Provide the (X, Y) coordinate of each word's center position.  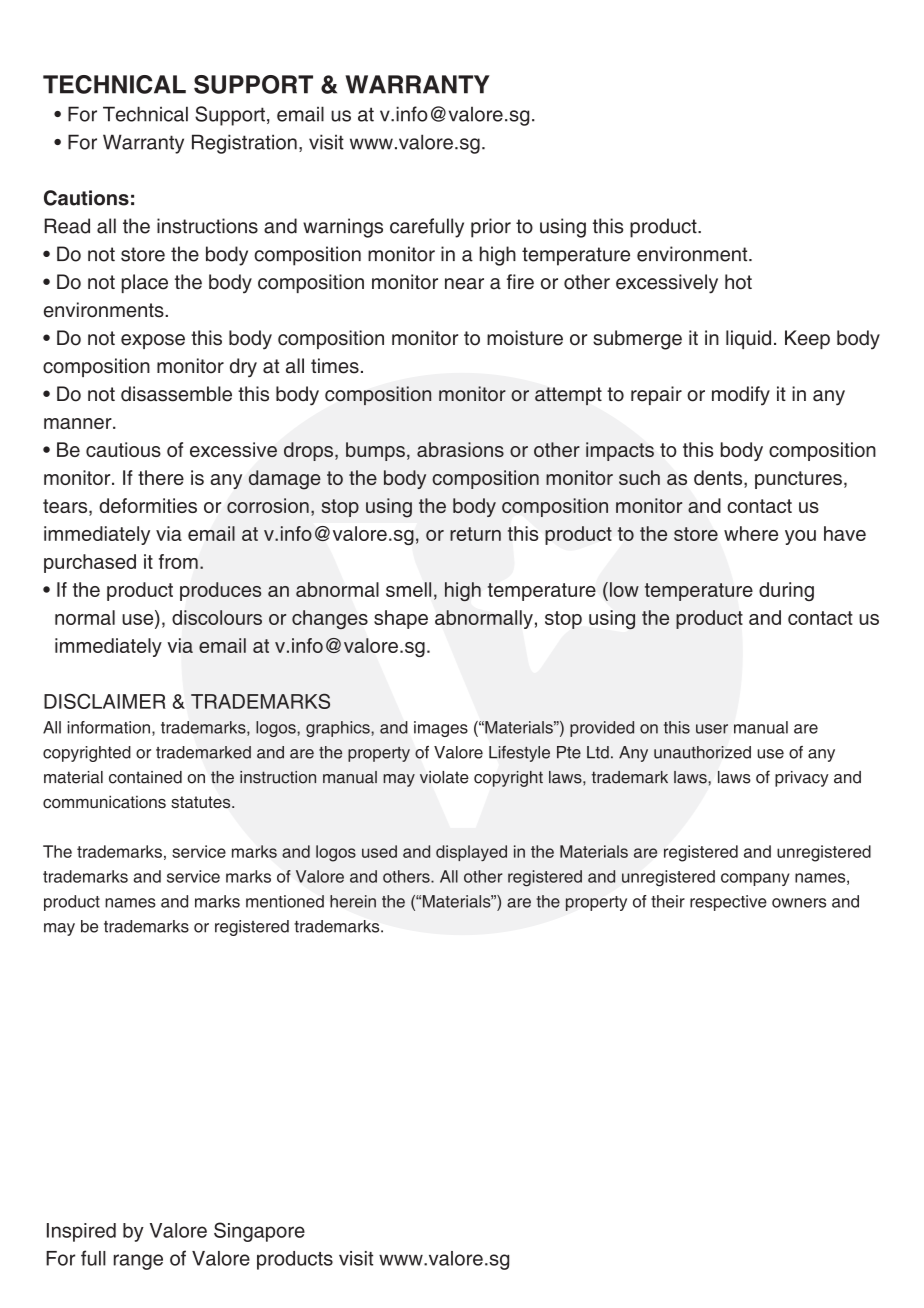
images (441, 729)
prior (491, 228)
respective (728, 903)
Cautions (86, 198)
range (138, 1262)
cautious (123, 449)
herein (353, 901)
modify (741, 396)
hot (738, 282)
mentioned (285, 901)
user (712, 729)
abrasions (460, 449)
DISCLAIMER (105, 701)
